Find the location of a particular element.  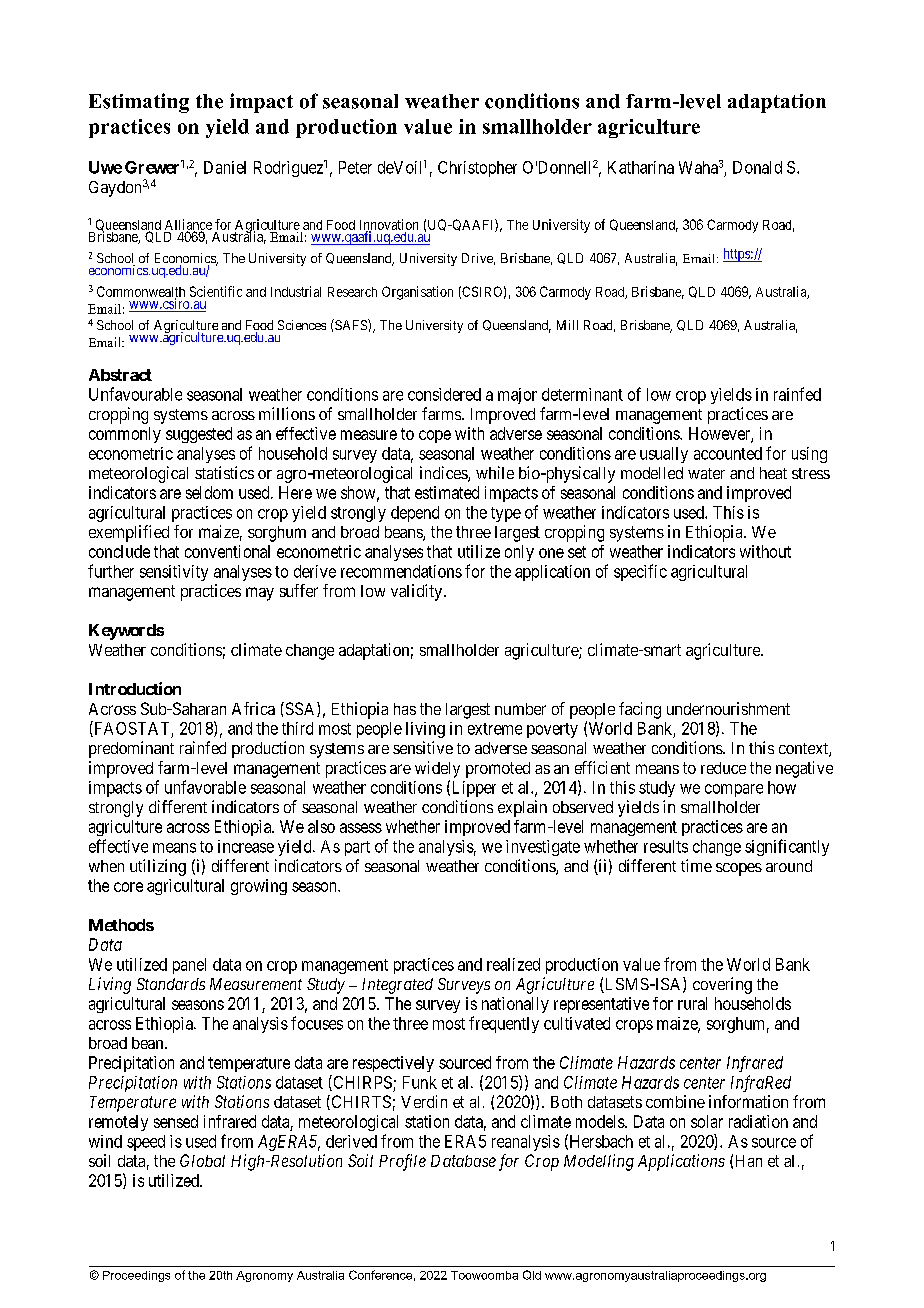

accounted is located at coordinates (728, 453).
